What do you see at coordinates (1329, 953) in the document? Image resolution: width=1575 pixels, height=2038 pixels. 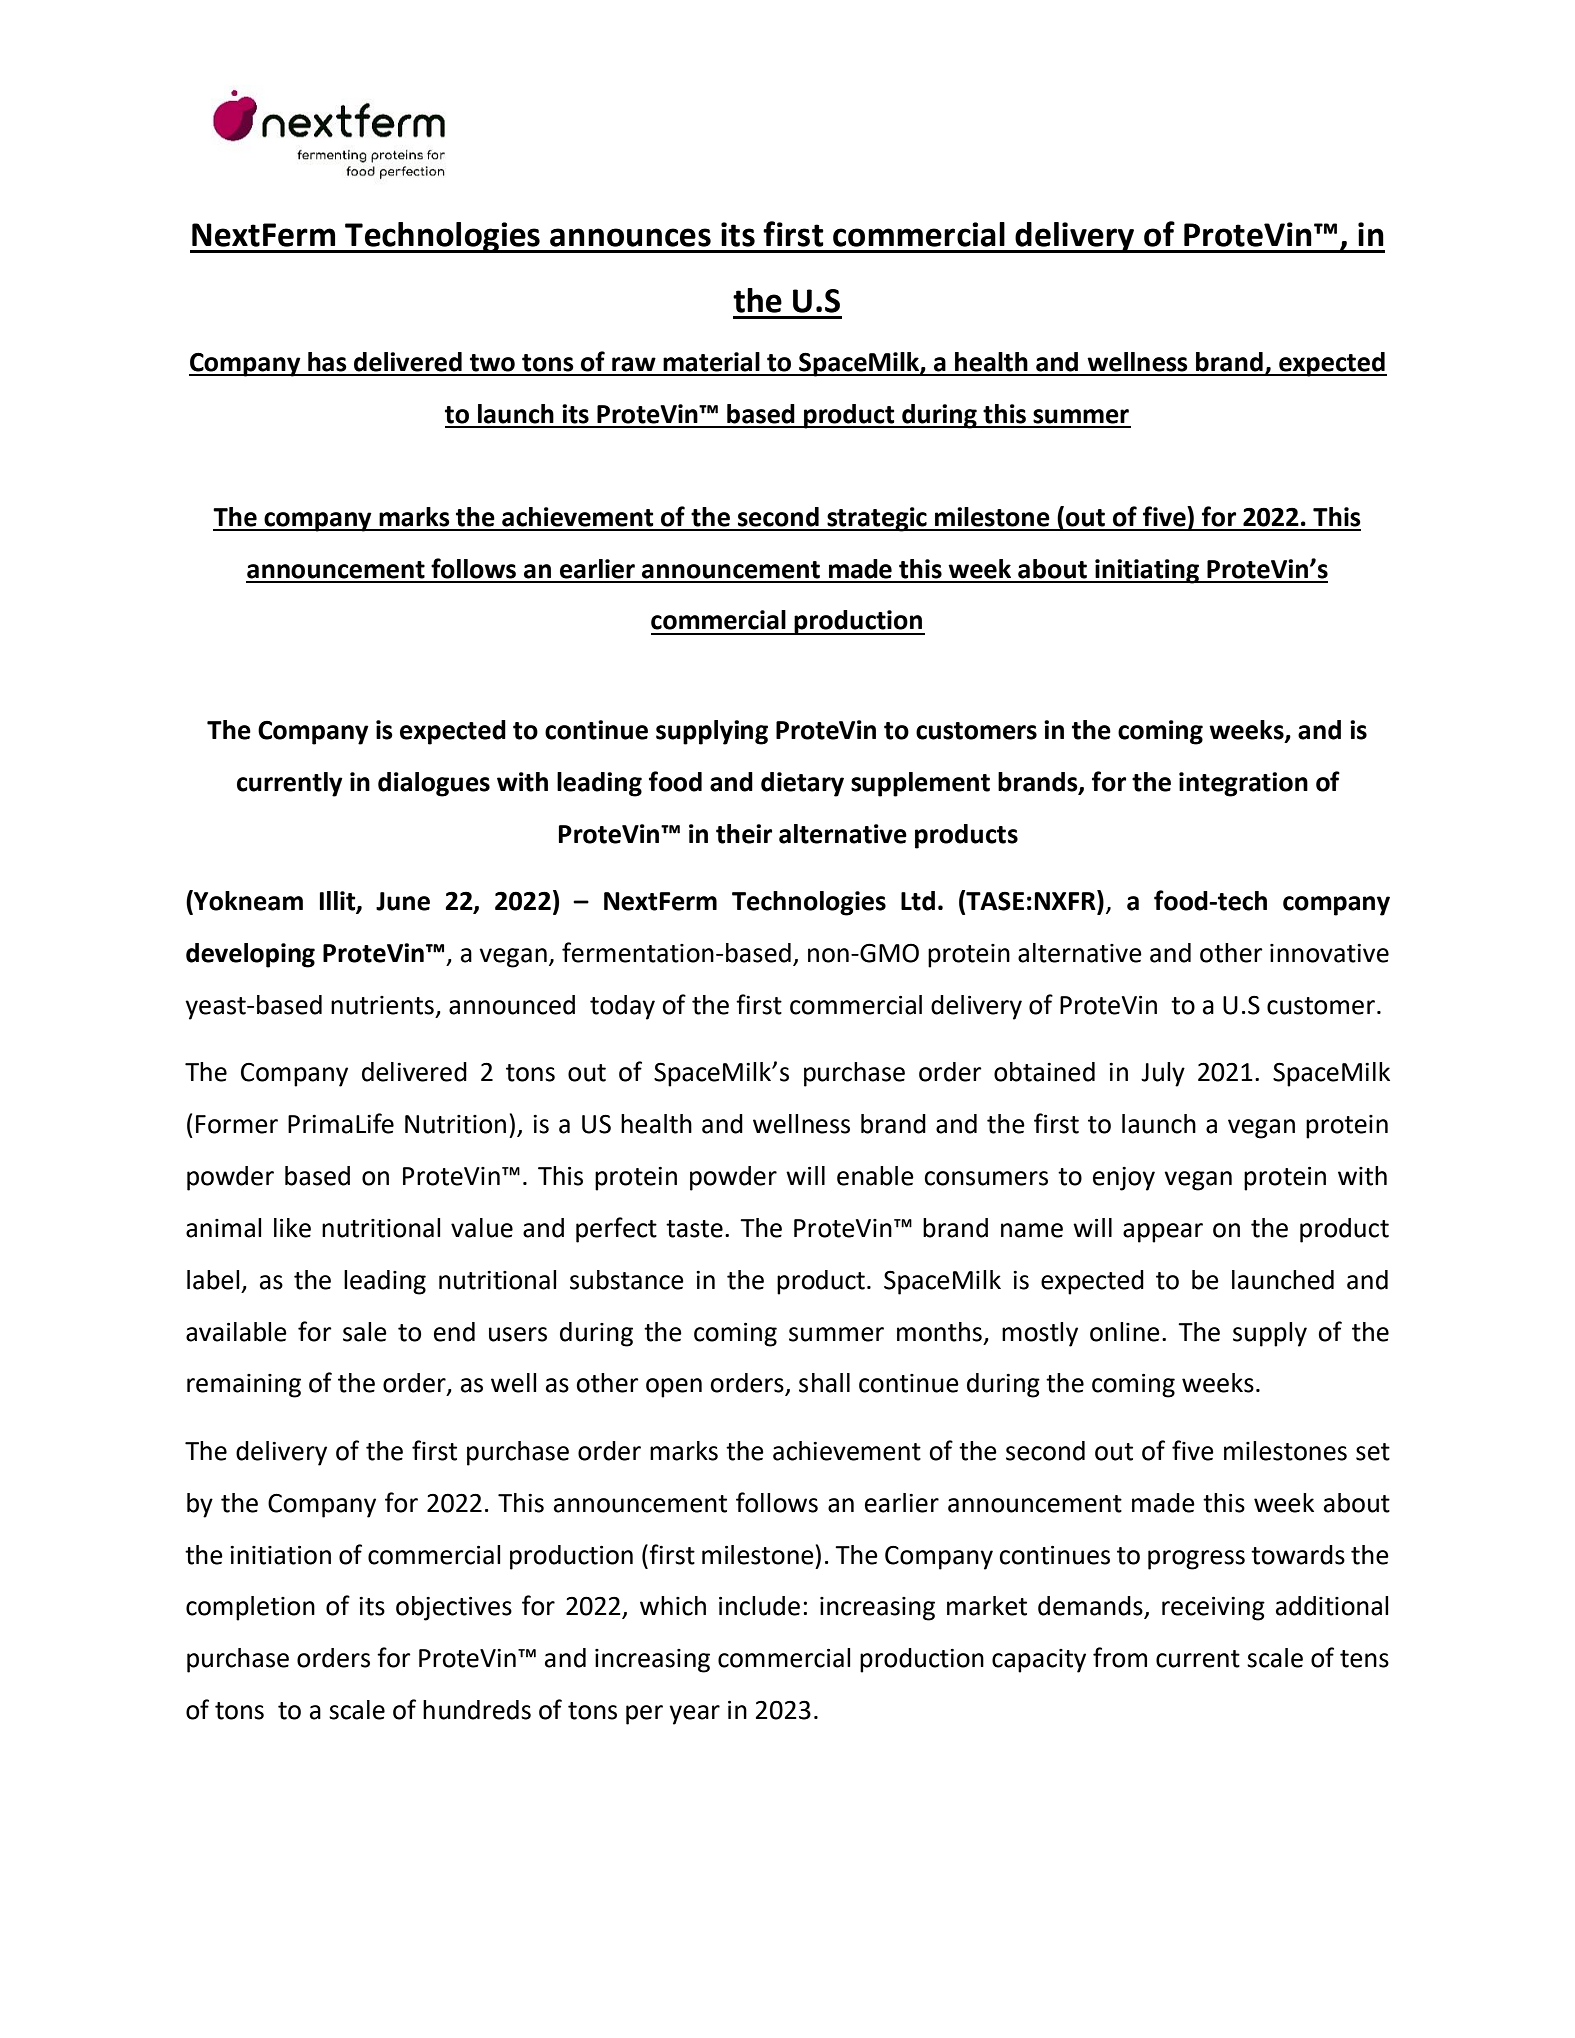 I see `innovative` at bounding box center [1329, 953].
